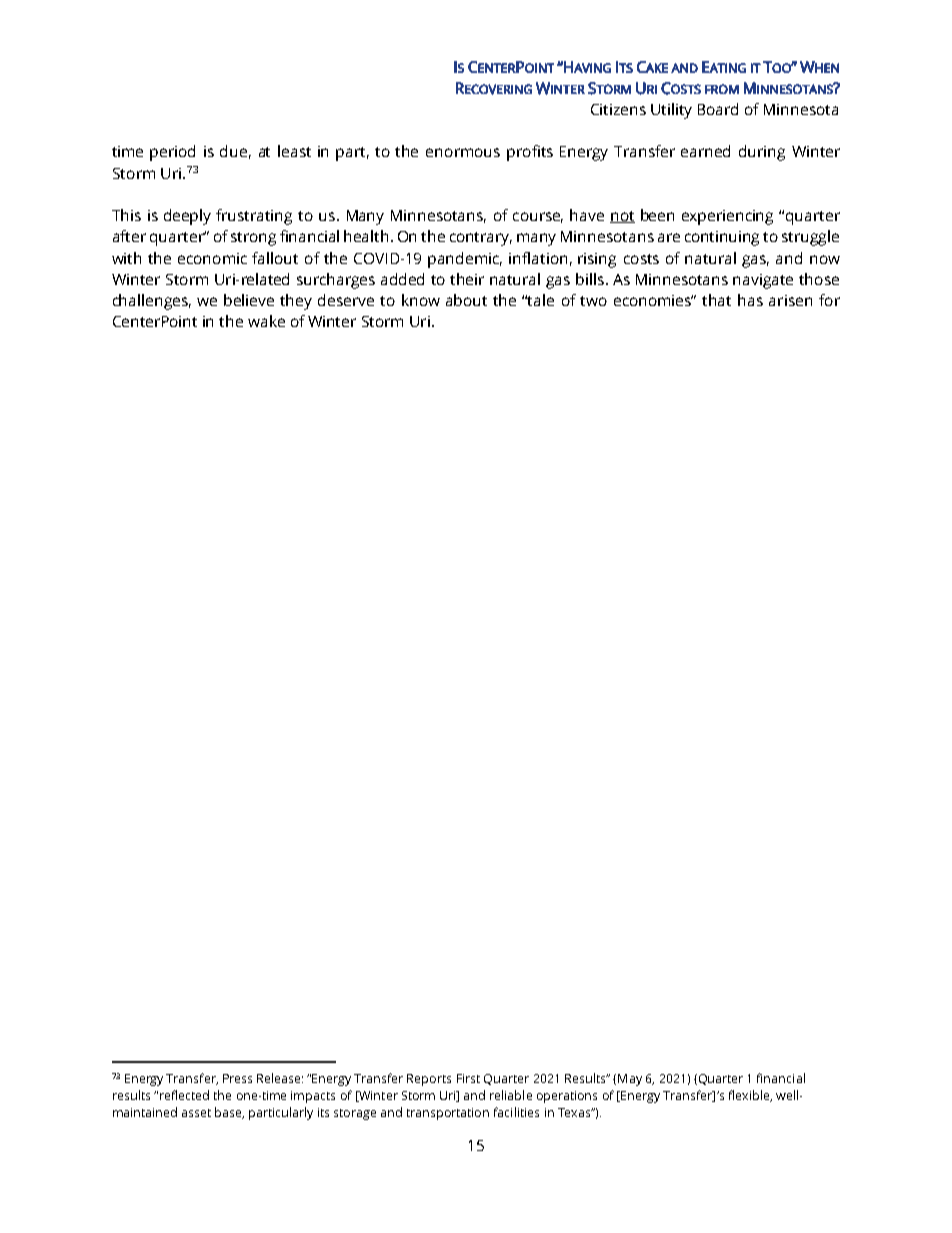 Image resolution: width=952 pixels, height=1233 pixels. Describe the element at coordinates (237, 1078) in the document. I see `Press` at that location.
